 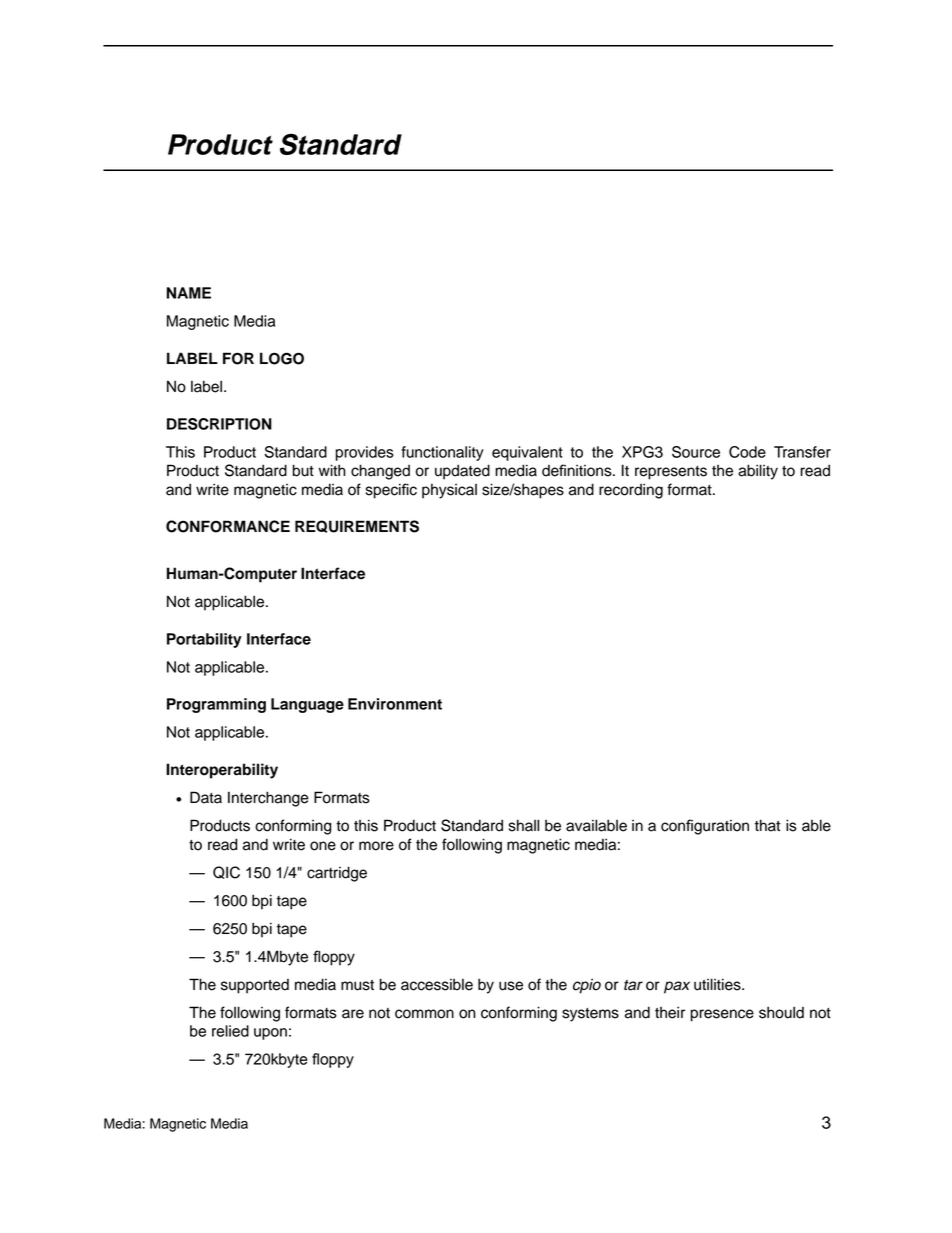 I want to click on upon, so click(x=270, y=1034).
